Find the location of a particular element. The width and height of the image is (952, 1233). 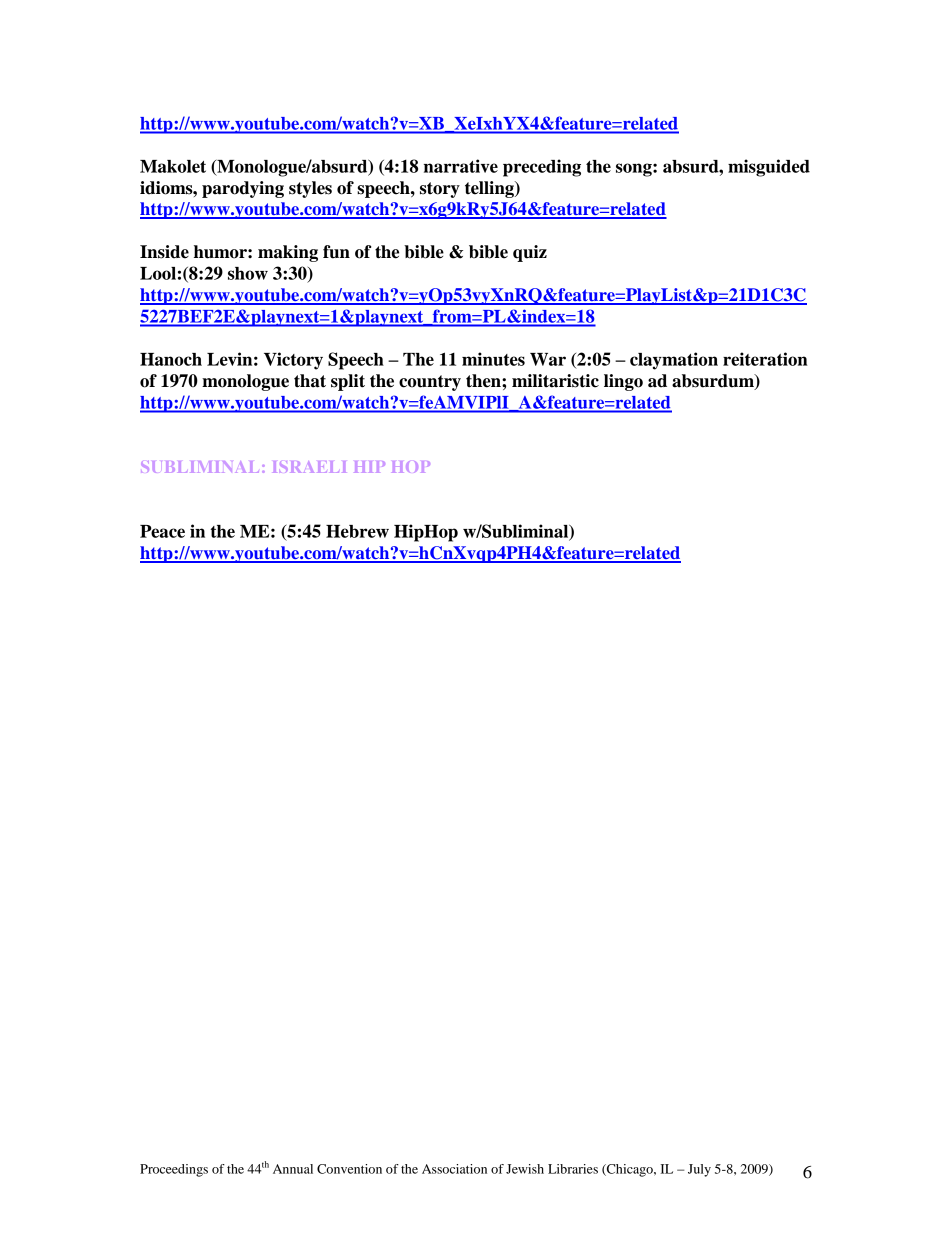

lingo is located at coordinates (623, 382).
